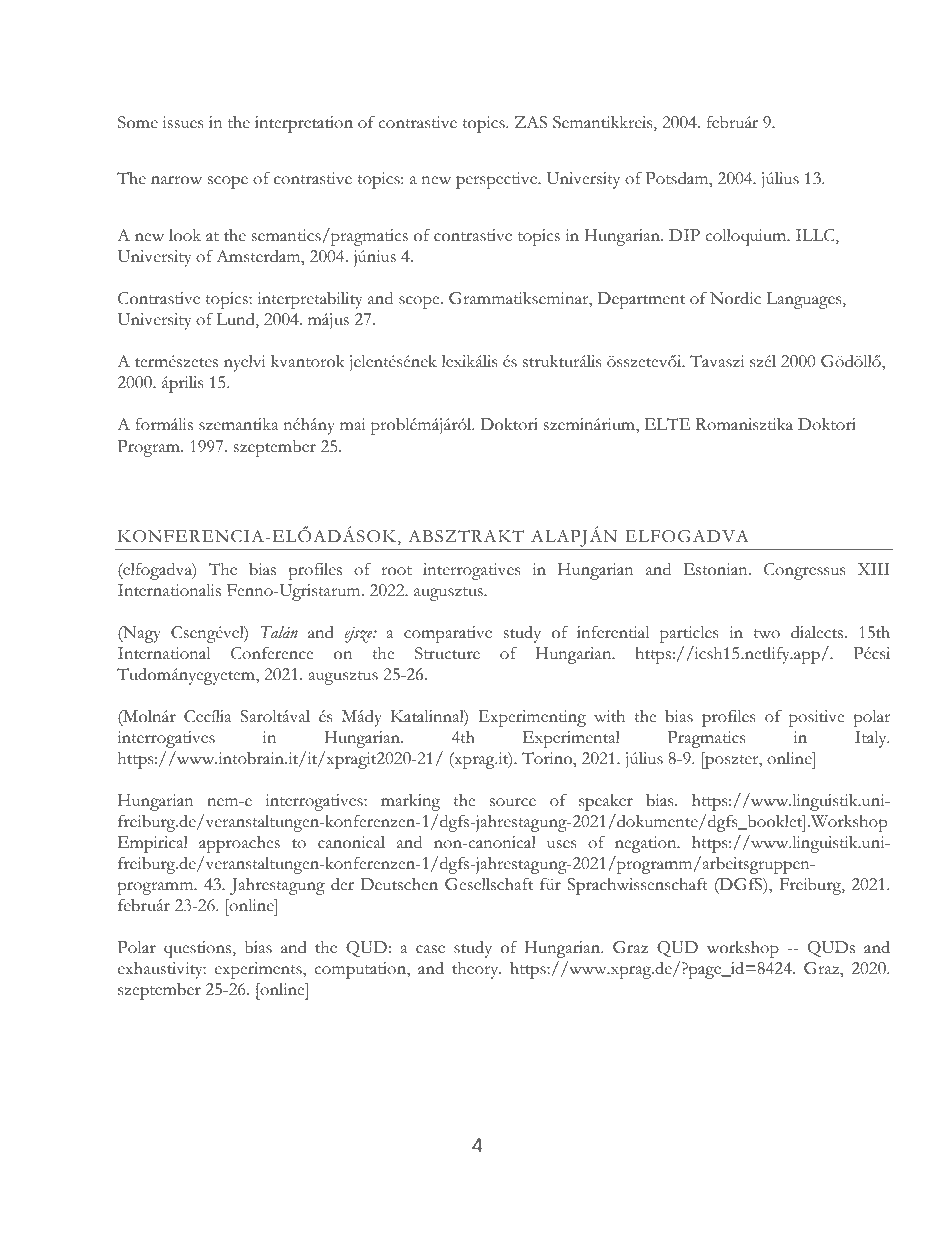 The width and height of the page is (952, 1233). I want to click on negation, so click(647, 844).
